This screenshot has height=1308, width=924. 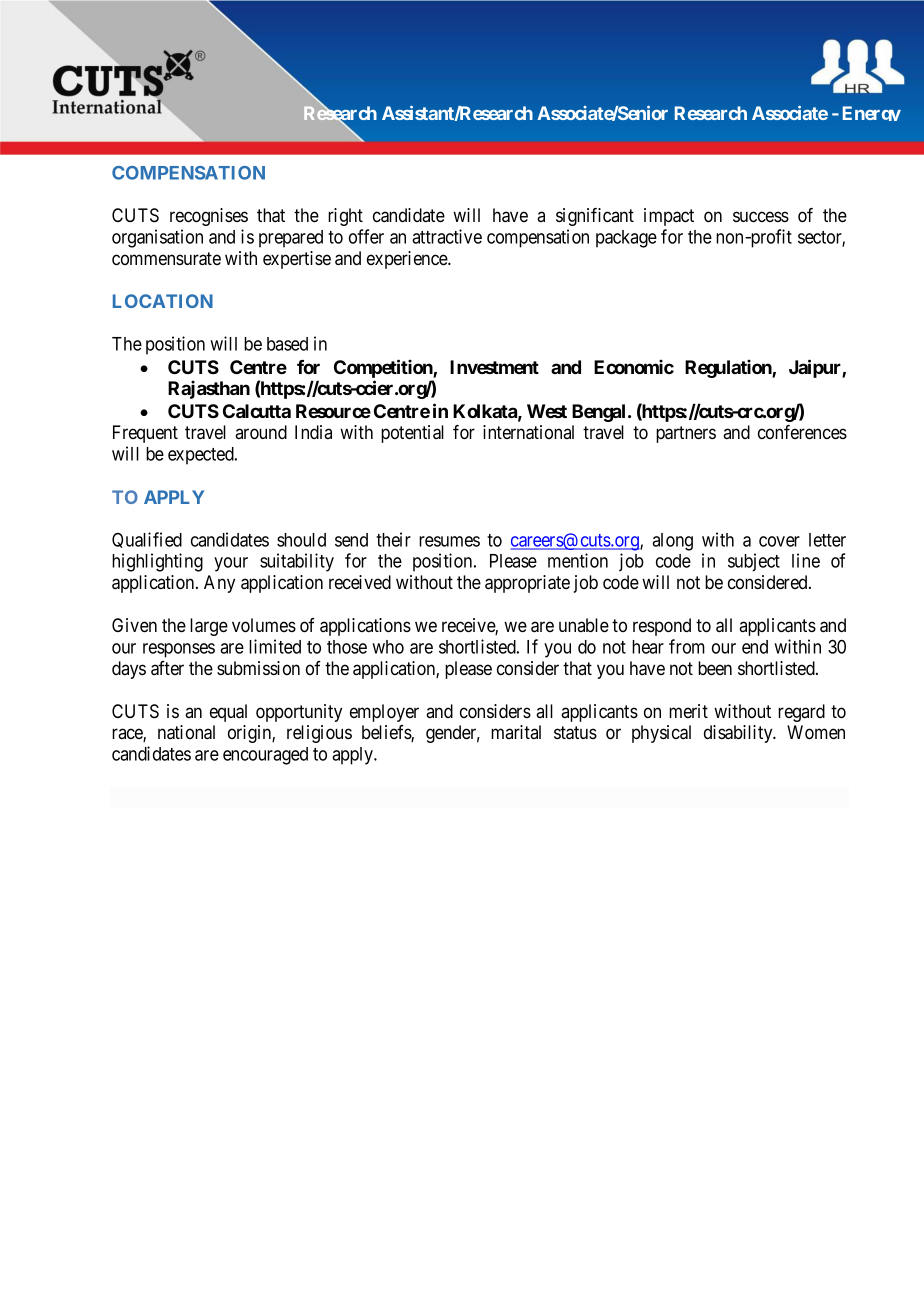 I want to click on marital, so click(x=516, y=732).
